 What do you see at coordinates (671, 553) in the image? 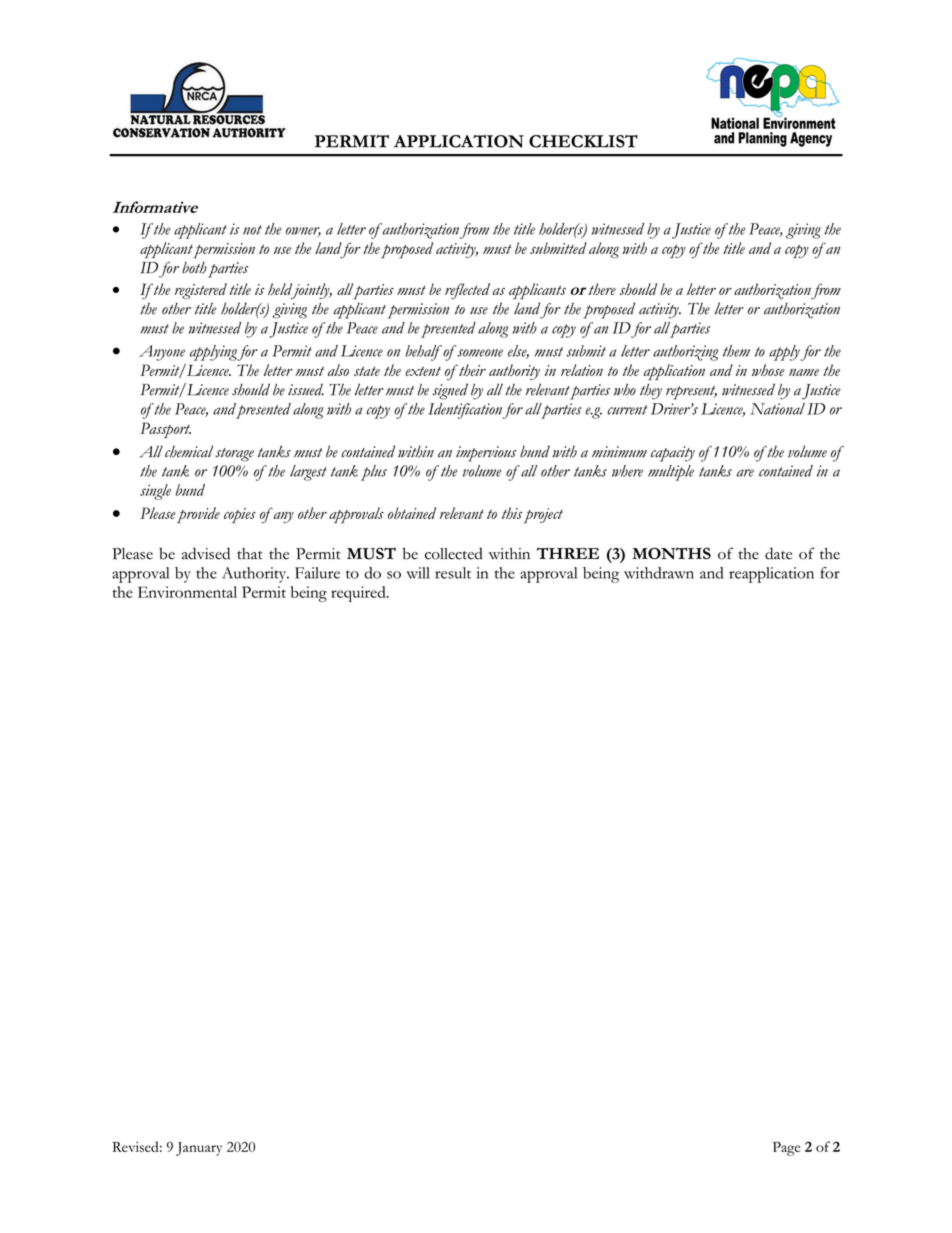
I see `MONTHS` at bounding box center [671, 553].
